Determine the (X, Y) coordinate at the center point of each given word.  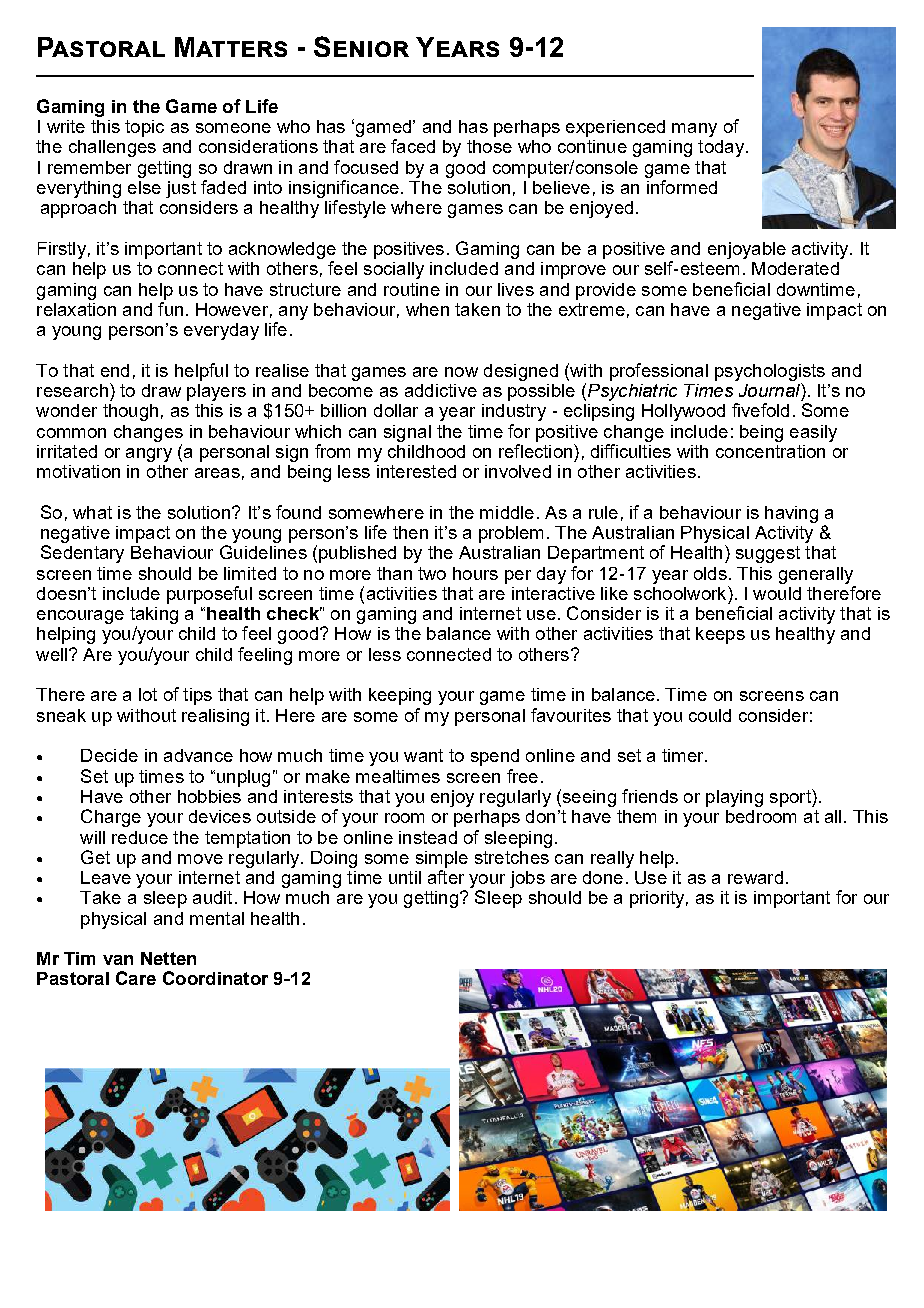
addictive (441, 390)
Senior (361, 46)
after (446, 877)
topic (144, 128)
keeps (720, 635)
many (694, 130)
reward (755, 877)
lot (148, 694)
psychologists (770, 372)
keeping (400, 696)
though (130, 412)
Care (136, 978)
